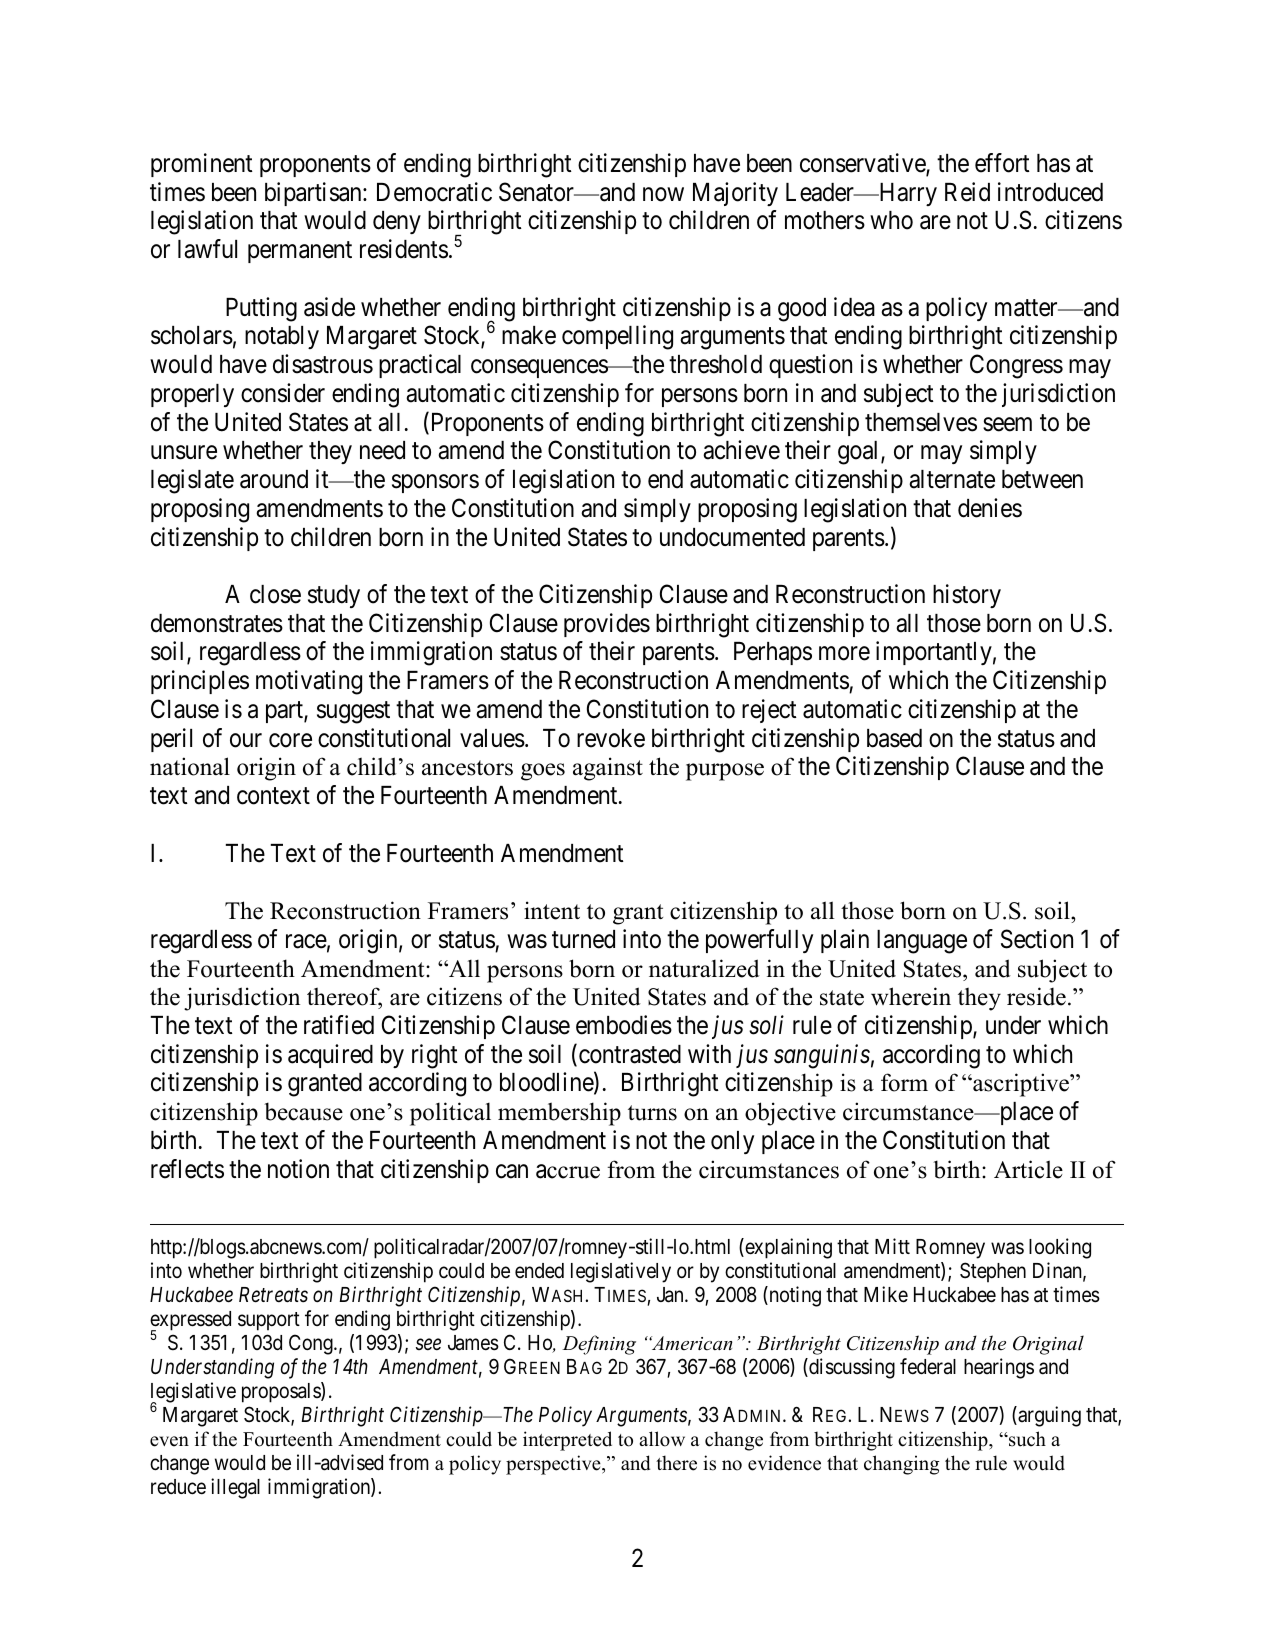 The image size is (1274, 1649). I want to click on now, so click(663, 194).
